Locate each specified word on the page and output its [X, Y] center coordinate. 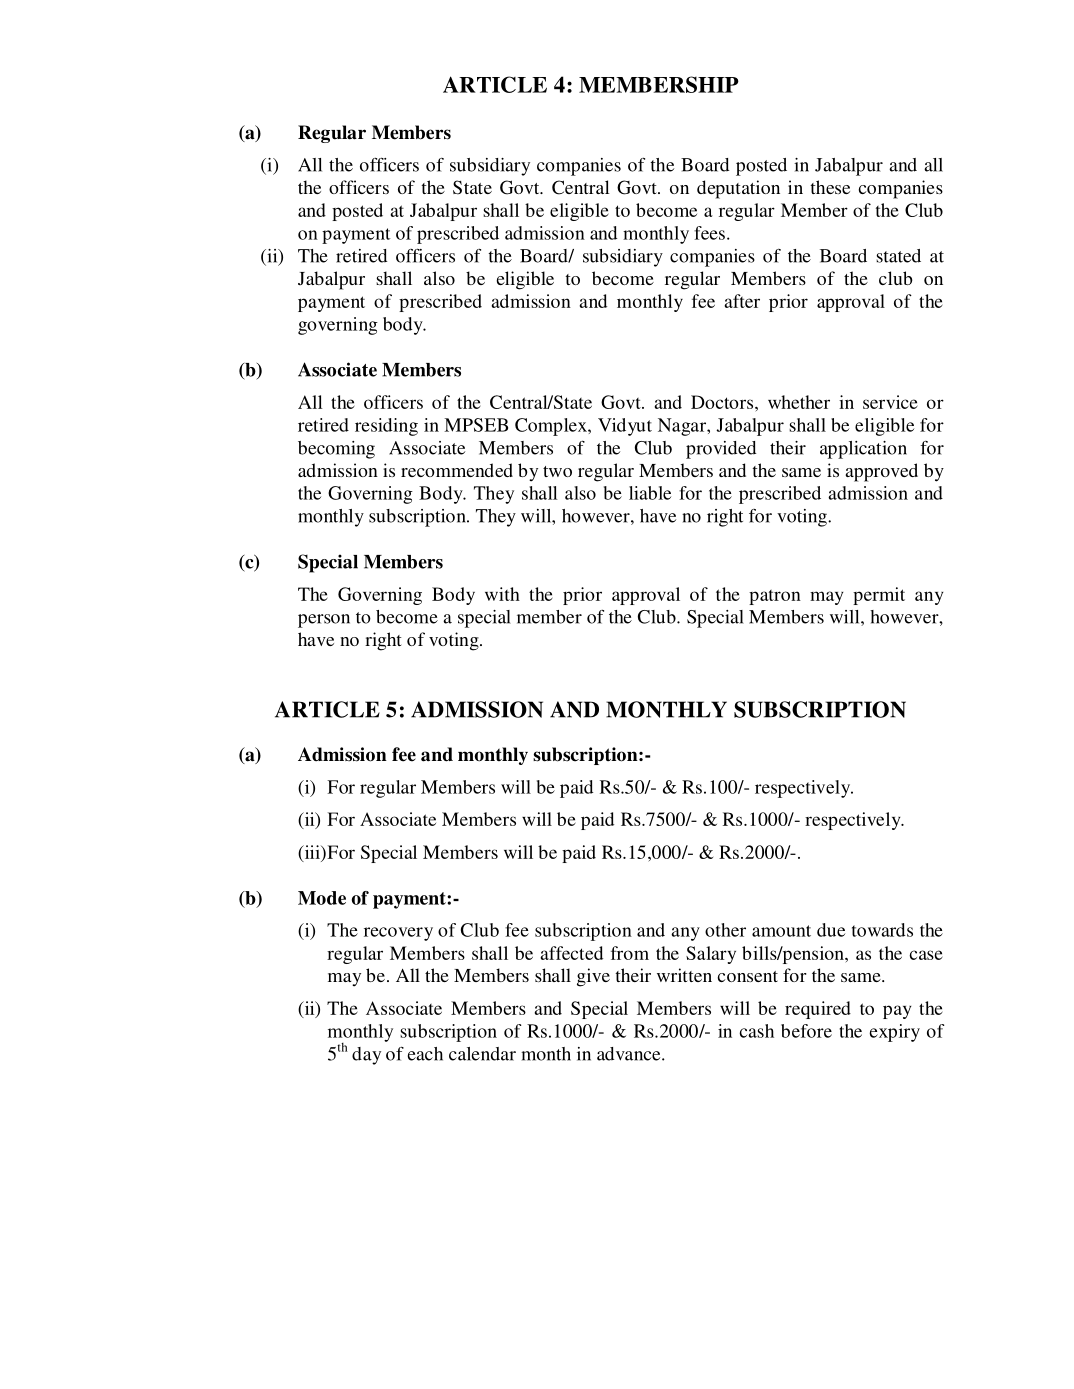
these [830, 187]
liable [650, 493]
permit [879, 596]
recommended [457, 470]
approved [882, 472]
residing [386, 427]
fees [709, 233]
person [324, 621]
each [425, 1054]
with [502, 594]
